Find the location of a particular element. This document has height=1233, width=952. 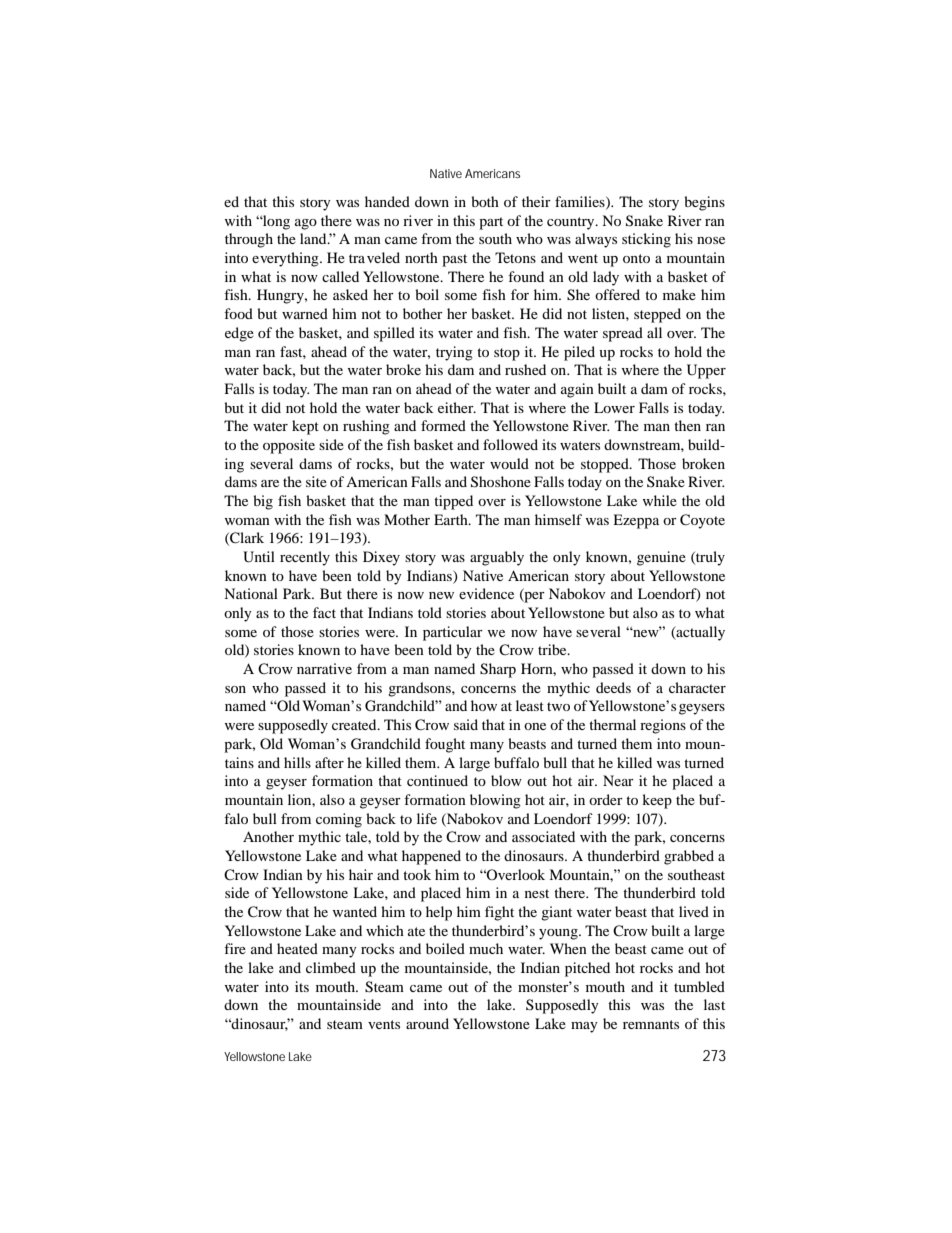

ago is located at coordinates (306, 224).
